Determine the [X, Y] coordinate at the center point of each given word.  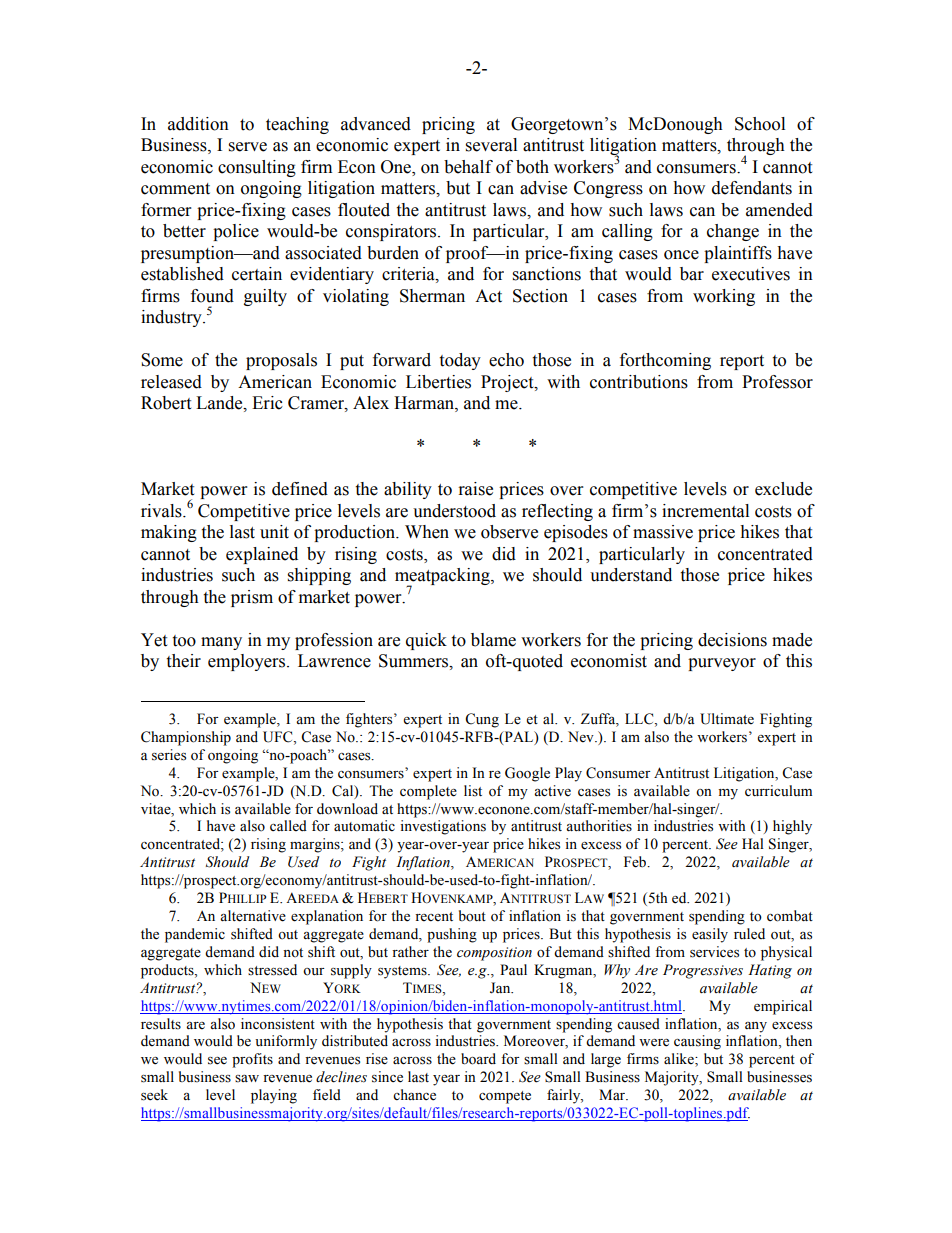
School [760, 124]
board [478, 1059]
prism [252, 598]
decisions [732, 640]
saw [247, 1079]
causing [697, 1042]
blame [493, 640]
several [491, 145]
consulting [257, 168]
